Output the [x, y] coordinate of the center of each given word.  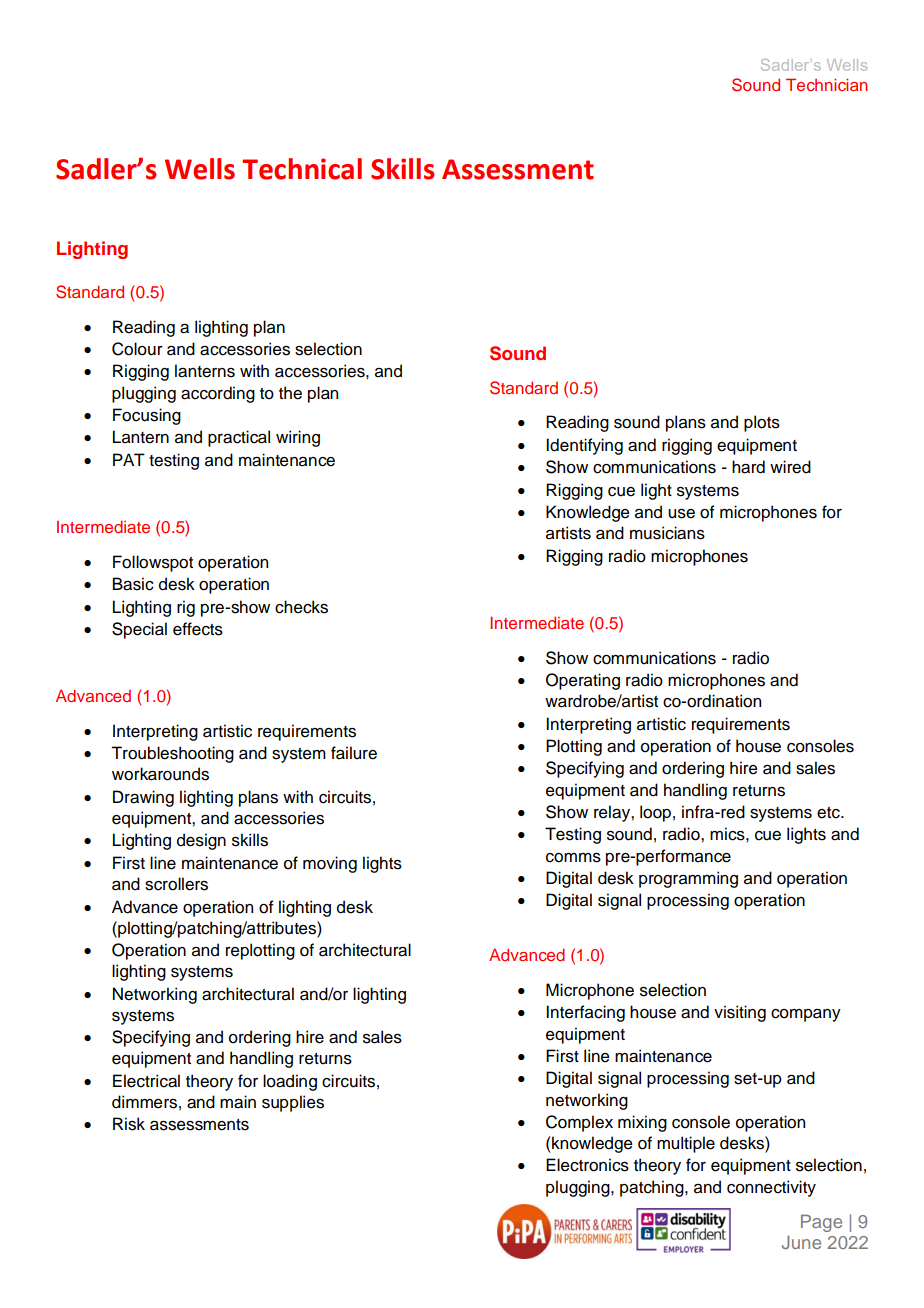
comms [573, 858]
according [218, 394]
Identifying [584, 446]
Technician [826, 84]
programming [688, 879]
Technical [302, 169]
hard [748, 467]
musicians [667, 533]
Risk [129, 1124]
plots [762, 423]
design [201, 841]
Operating [583, 681]
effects [198, 629]
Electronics [587, 1165]
